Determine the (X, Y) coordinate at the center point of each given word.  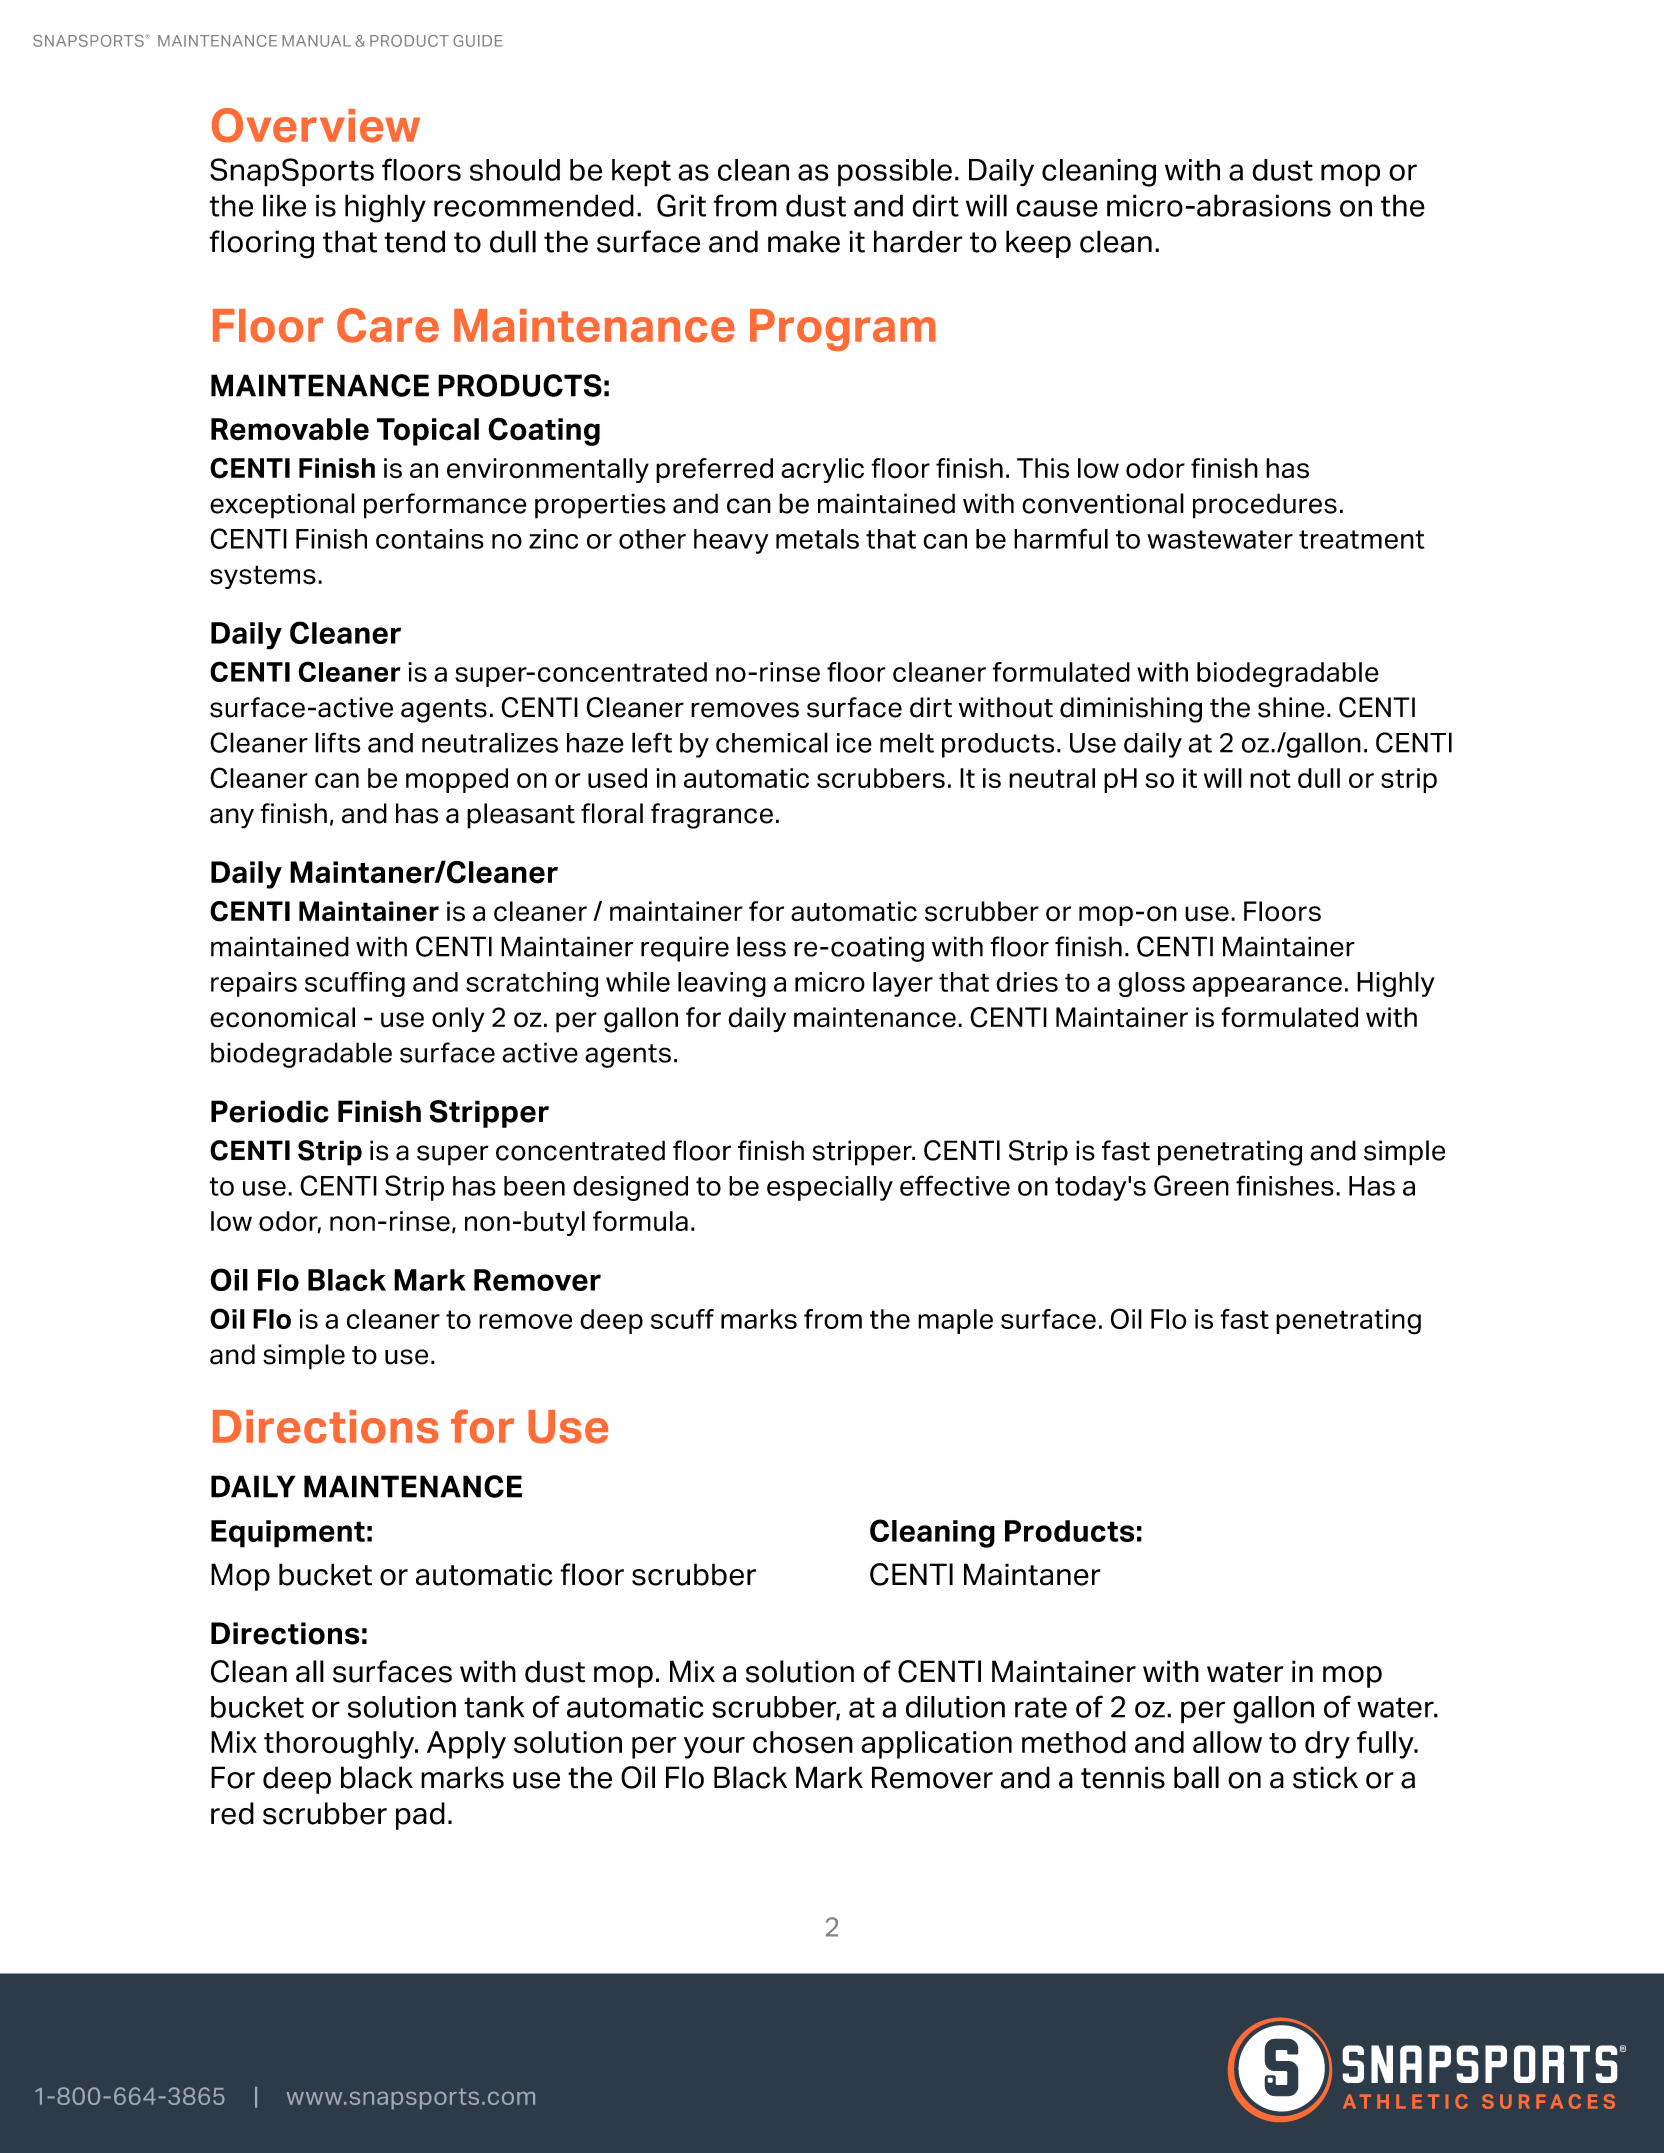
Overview (316, 125)
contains (430, 539)
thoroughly (340, 1745)
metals (817, 539)
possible (895, 173)
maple (955, 1321)
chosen (803, 1742)
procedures (1265, 506)
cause (1057, 208)
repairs (254, 984)
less (761, 946)
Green (1191, 1185)
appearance (1267, 987)
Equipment (288, 1534)
